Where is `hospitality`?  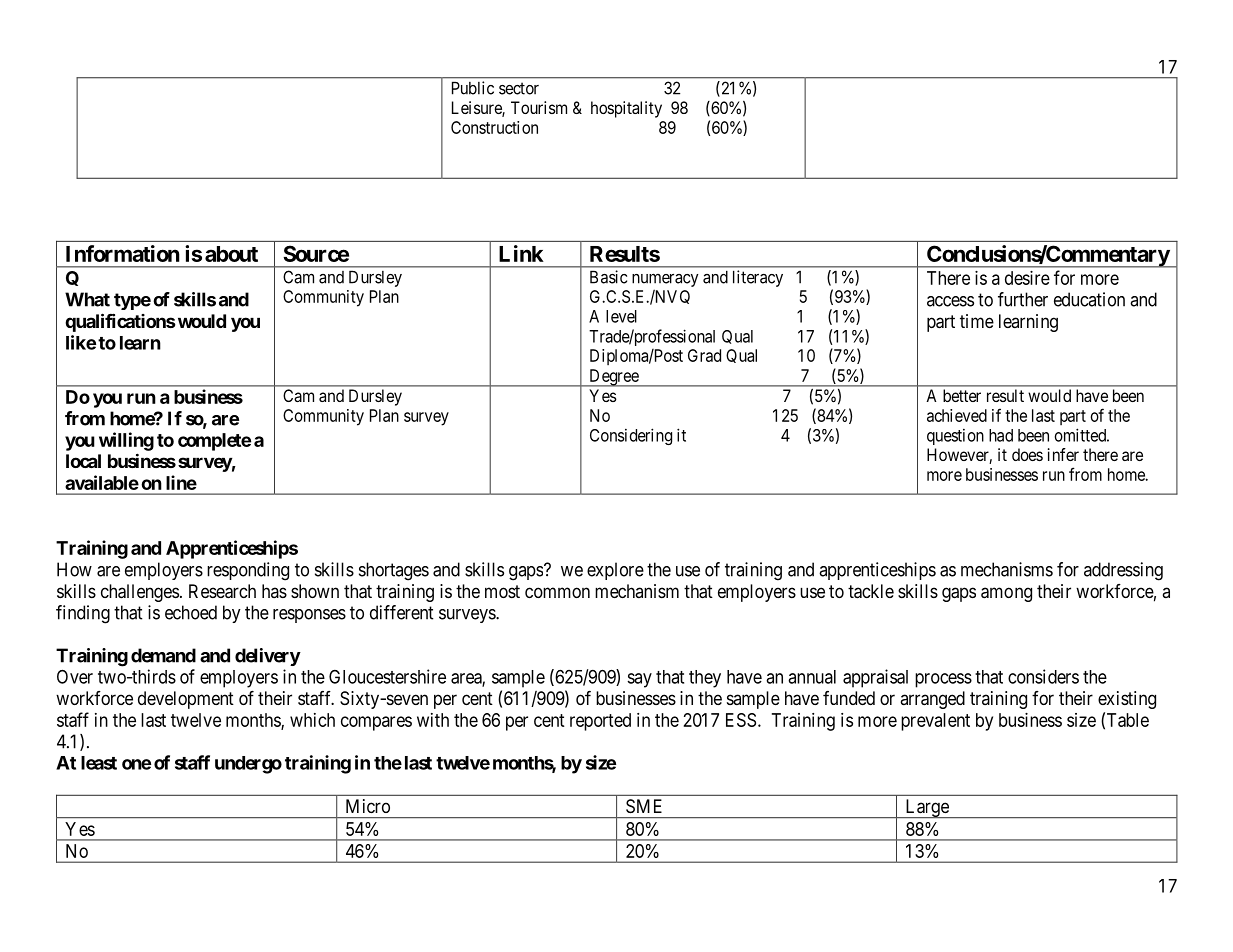 hospitality is located at coordinates (626, 109).
